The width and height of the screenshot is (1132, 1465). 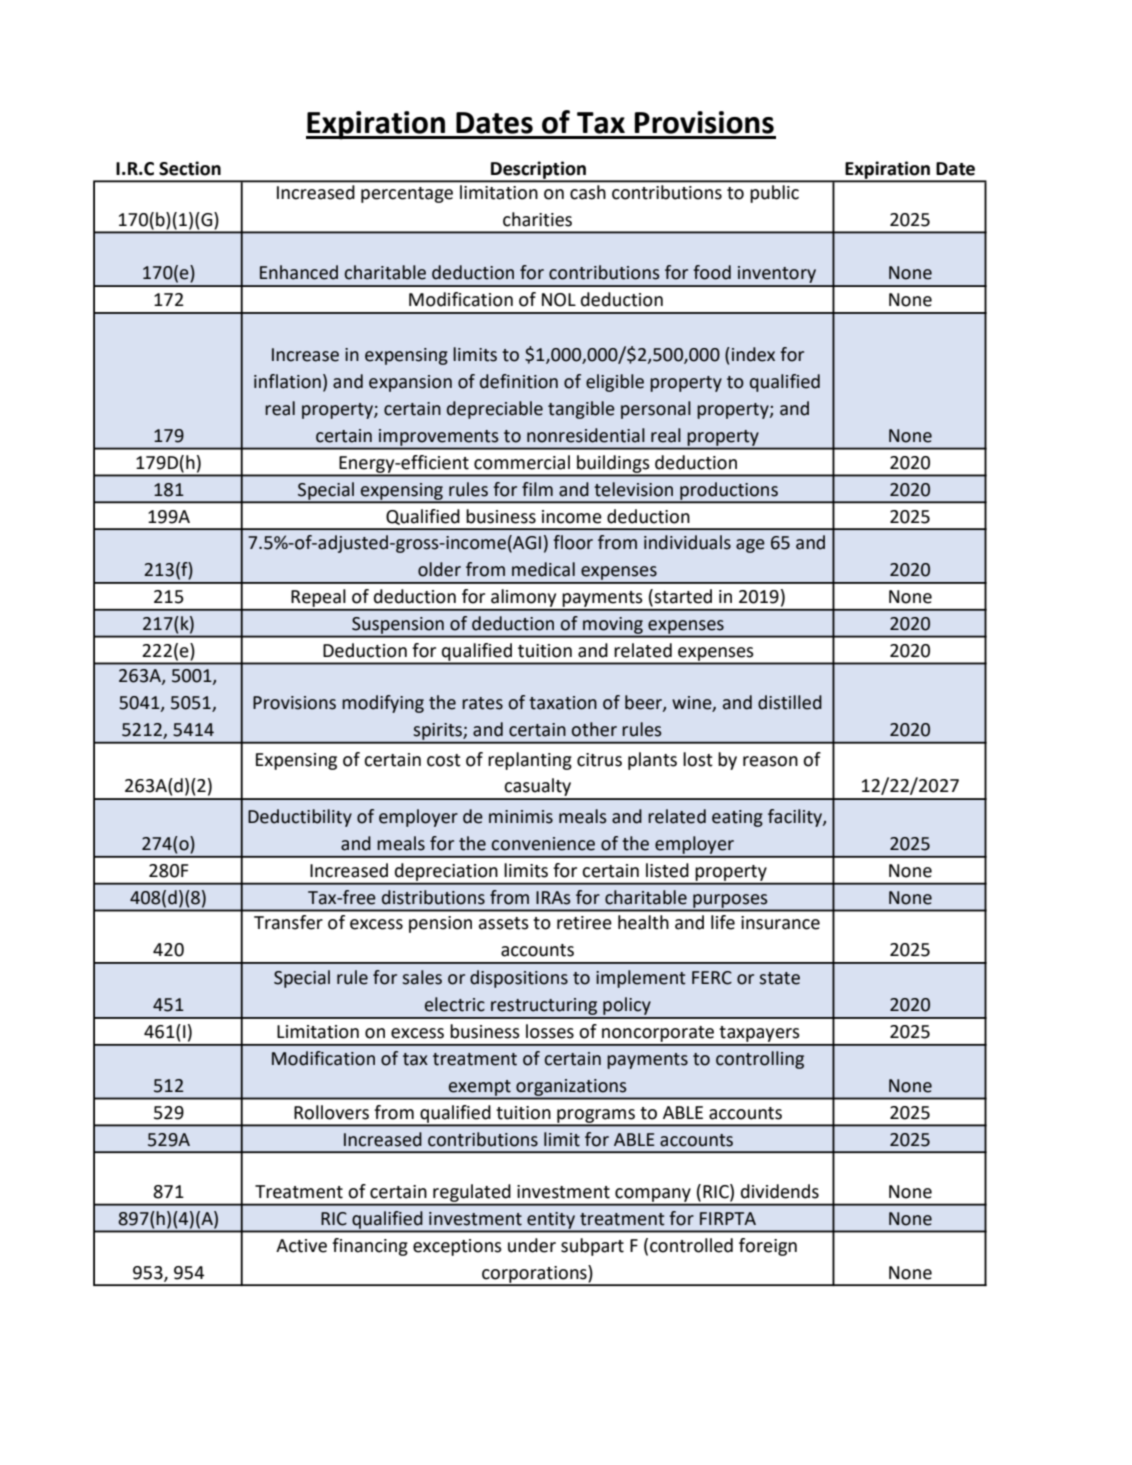 I want to click on Transfer, so click(x=288, y=922).
